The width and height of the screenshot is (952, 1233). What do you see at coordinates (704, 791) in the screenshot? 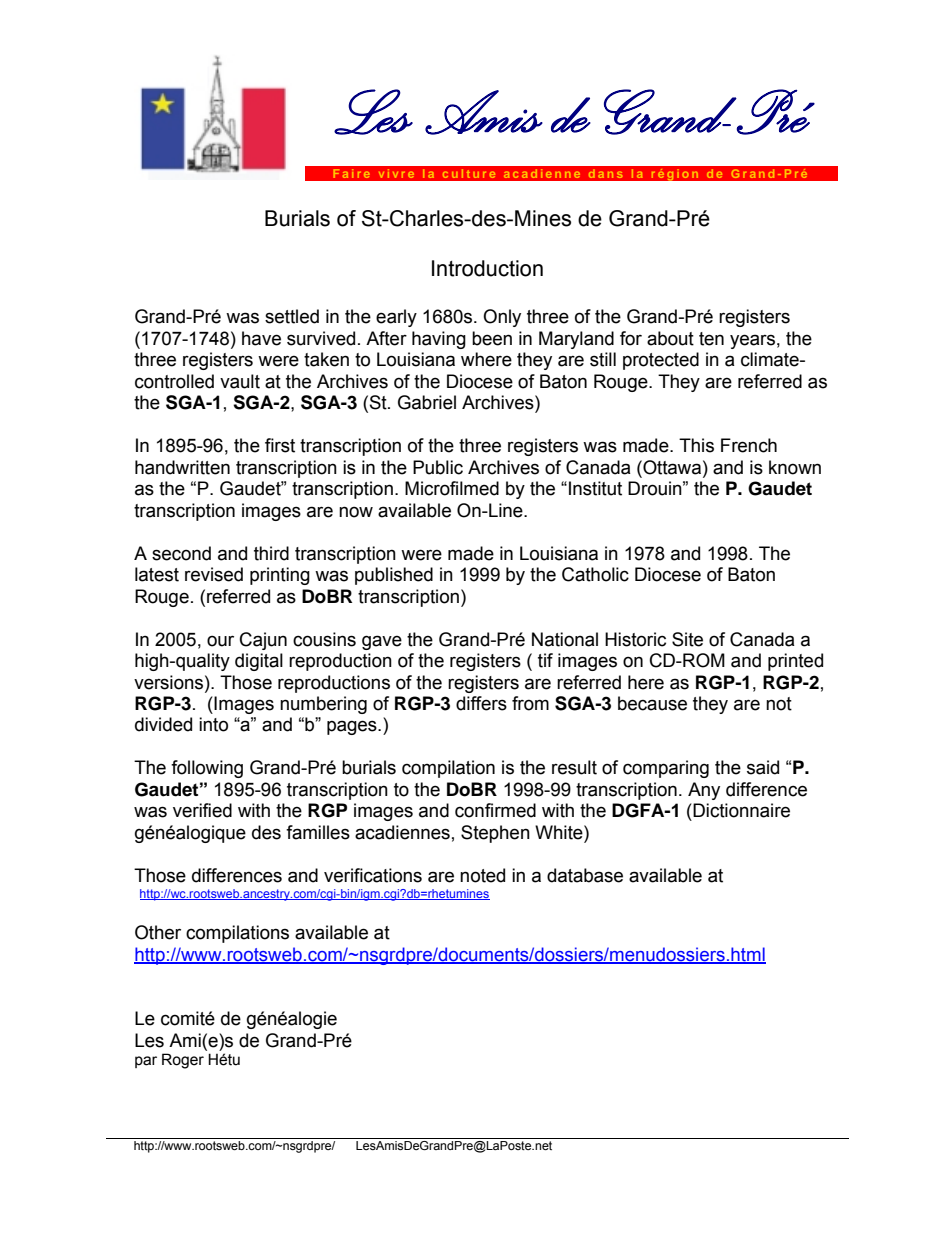
I see `Any` at bounding box center [704, 791].
